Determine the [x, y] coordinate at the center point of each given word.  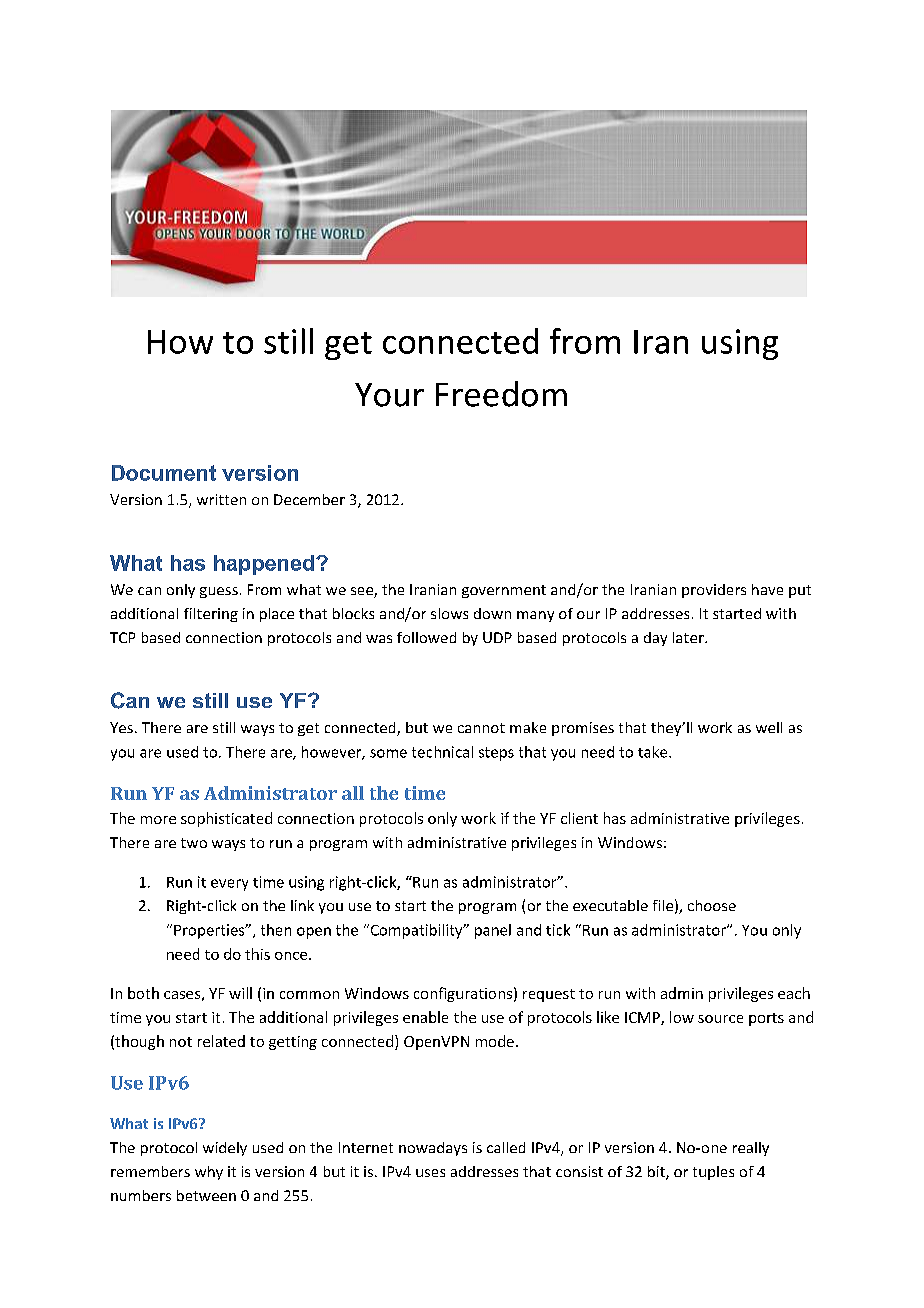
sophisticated [226, 819]
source [720, 1019]
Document [164, 473]
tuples [713, 1173]
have [767, 589]
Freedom [501, 394]
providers [714, 591]
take [654, 752]
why [209, 1173]
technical [442, 752]
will [240, 993]
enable [425, 1017]
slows [449, 613]
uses [430, 1173]
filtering [211, 615]
